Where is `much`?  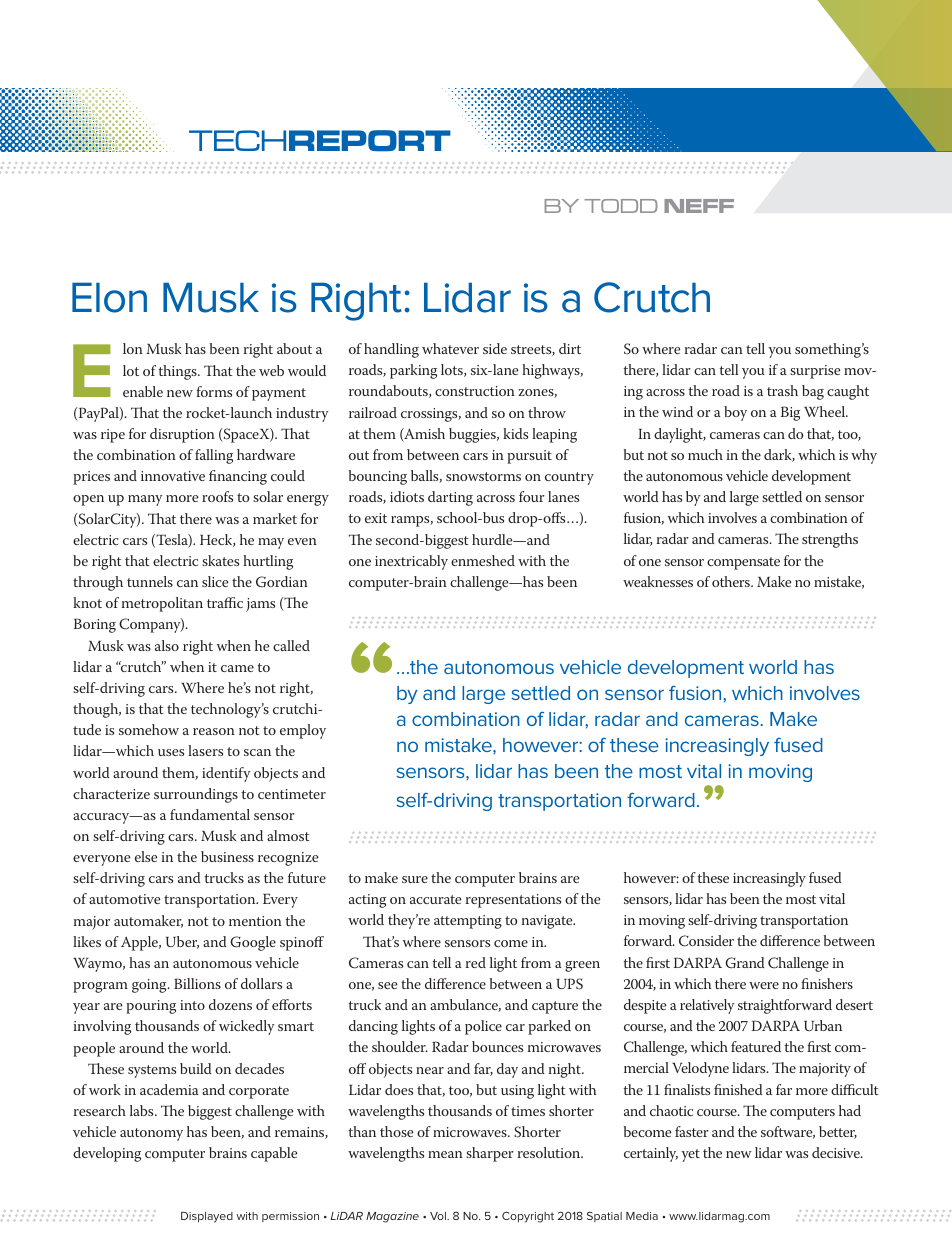
much is located at coordinates (705, 454).
